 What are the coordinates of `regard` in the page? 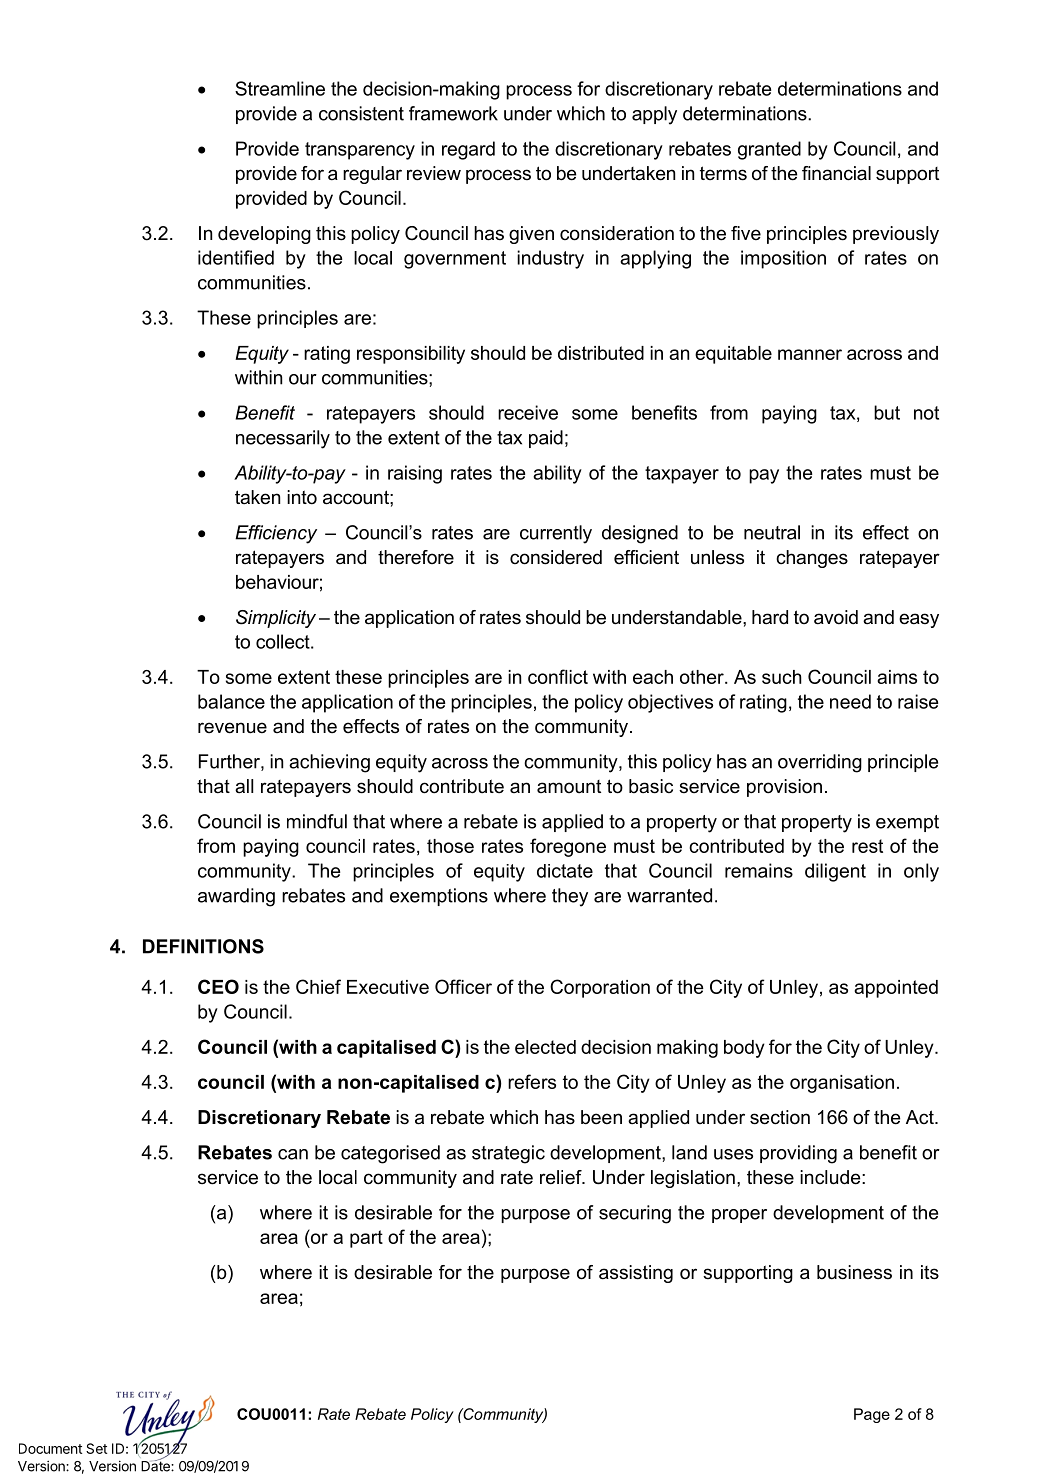 It's located at (468, 150).
